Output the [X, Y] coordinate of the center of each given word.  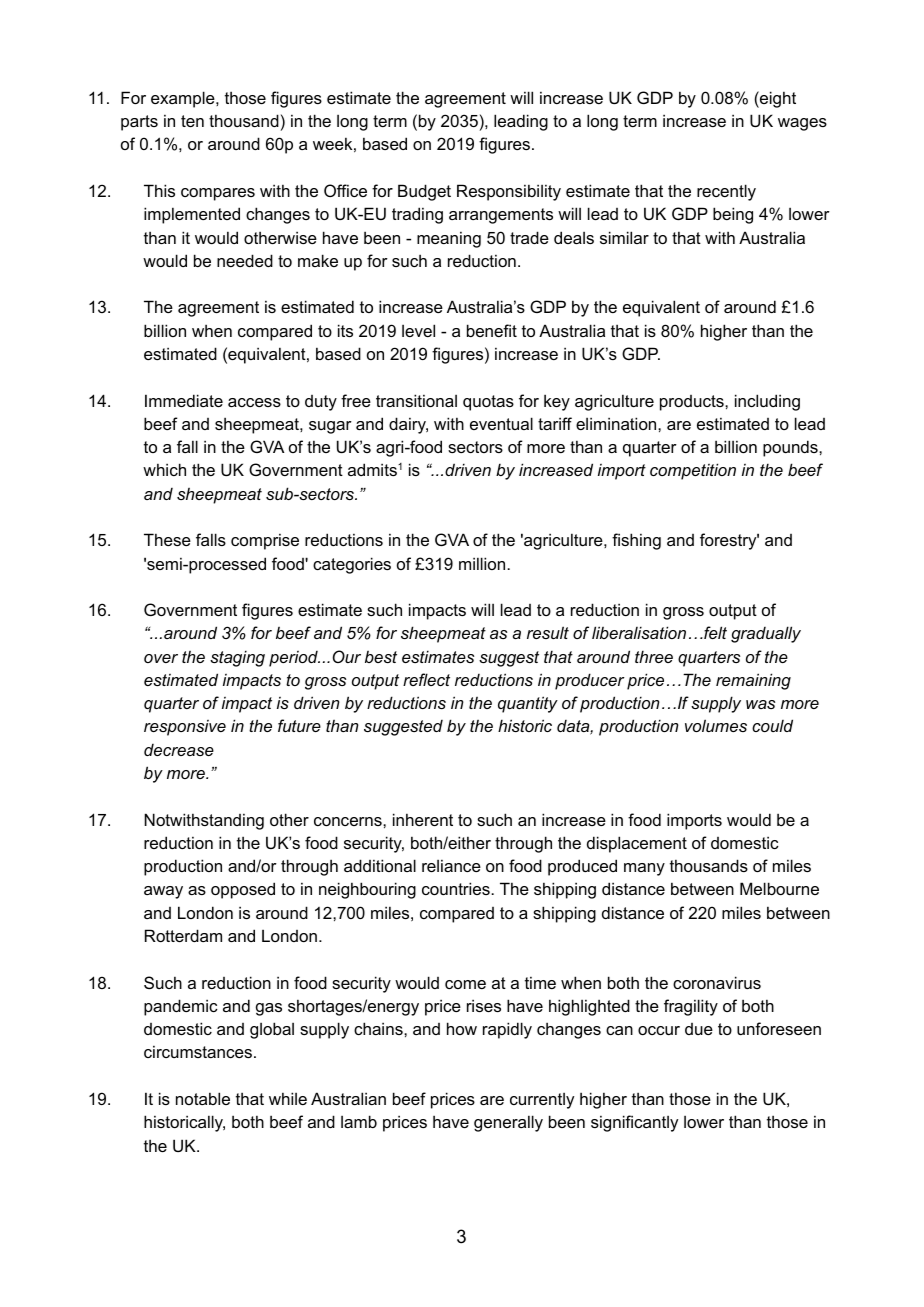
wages [802, 124]
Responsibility [509, 192]
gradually [766, 634]
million [483, 563]
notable [203, 1098]
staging [237, 658]
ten [192, 121]
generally [508, 1123]
